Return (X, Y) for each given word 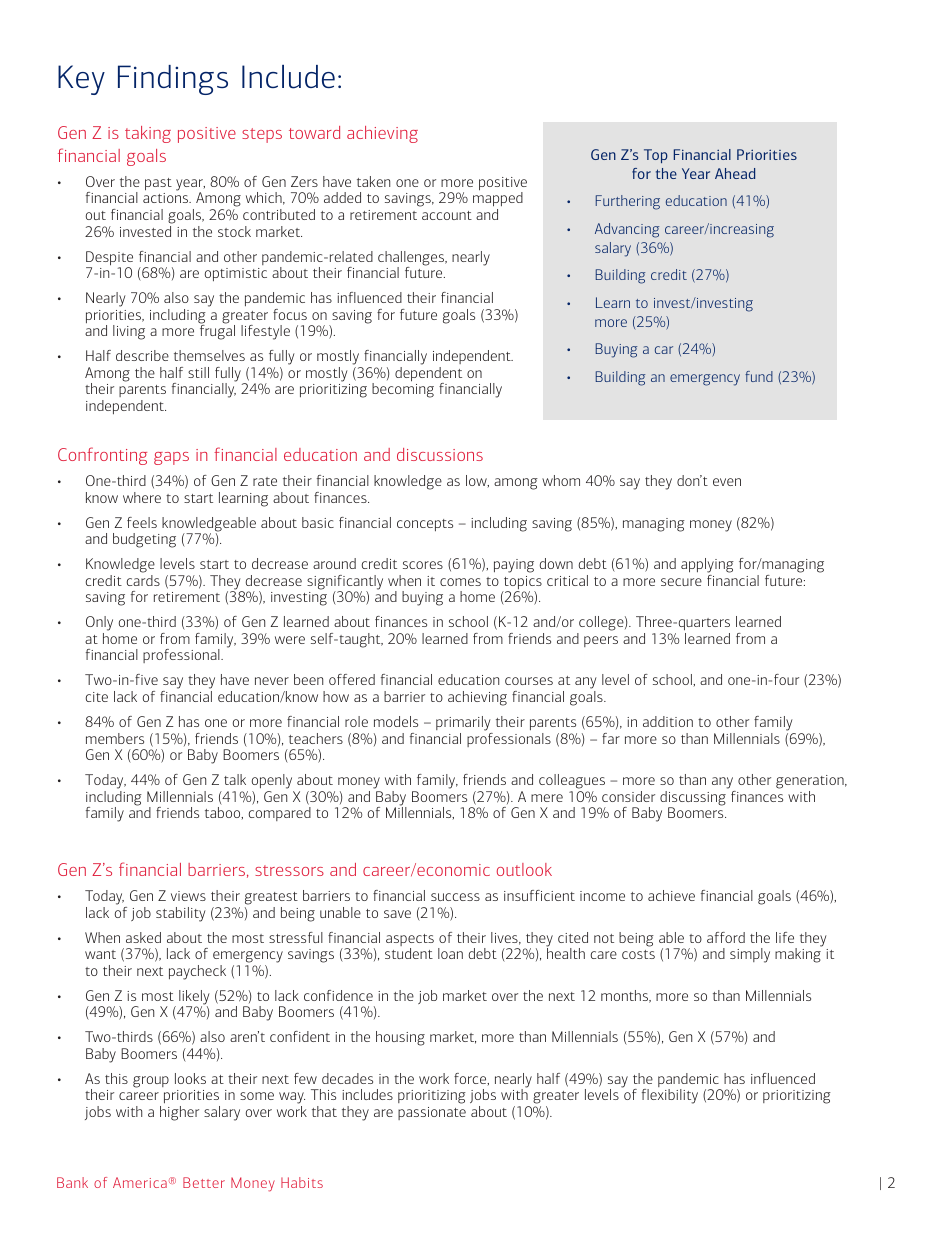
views (188, 896)
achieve (671, 895)
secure (681, 582)
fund (759, 376)
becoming (403, 389)
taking (148, 134)
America (140, 1182)
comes (460, 582)
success (455, 897)
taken (373, 181)
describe (142, 355)
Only (99, 625)
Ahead (735, 173)
